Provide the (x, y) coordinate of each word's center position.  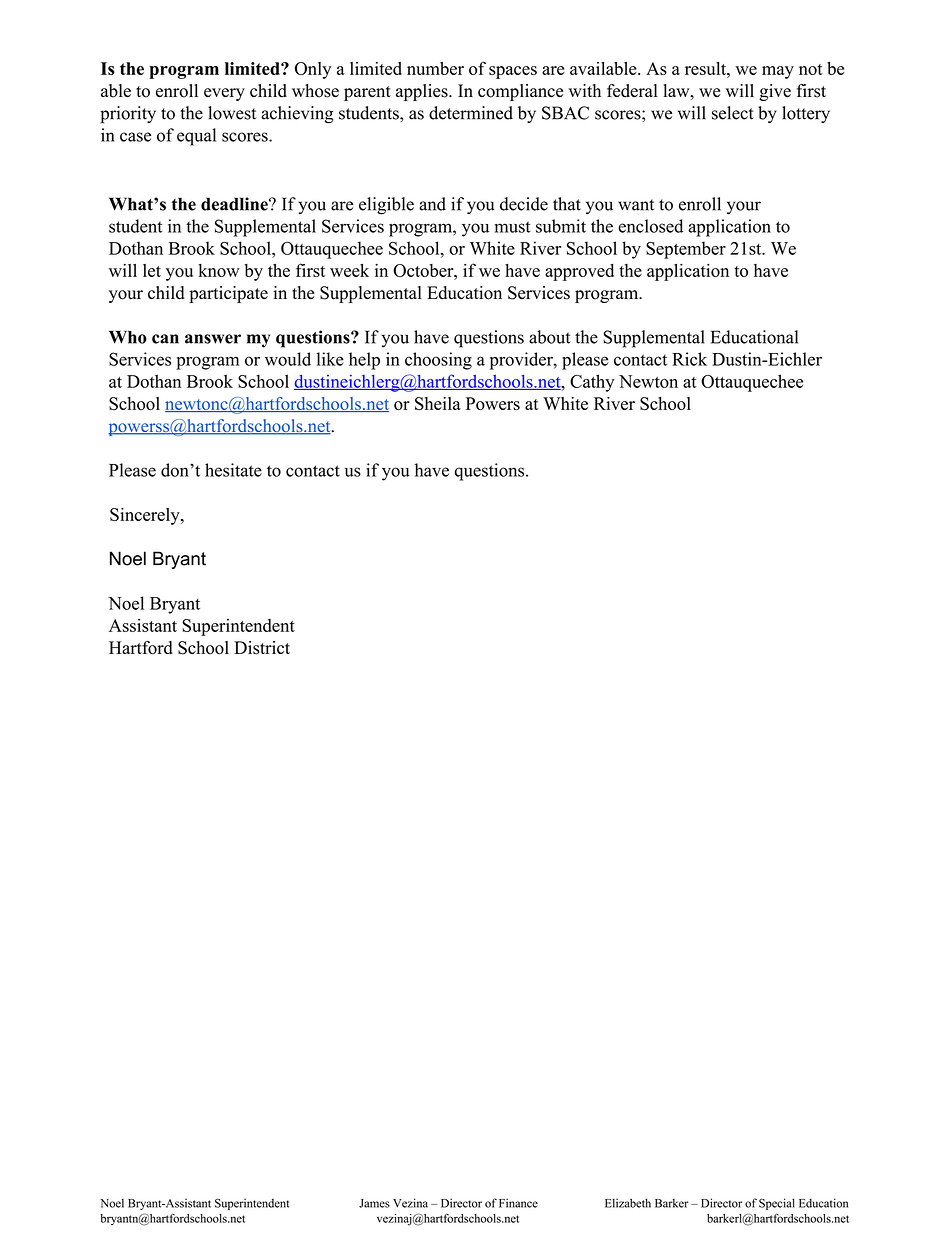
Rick (689, 359)
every (224, 94)
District (262, 648)
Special (777, 1204)
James (374, 1203)
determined (471, 113)
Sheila (438, 404)
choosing (438, 361)
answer (213, 339)
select (733, 113)
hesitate (233, 470)
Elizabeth (628, 1203)
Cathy (592, 383)
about (549, 337)
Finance (518, 1203)
